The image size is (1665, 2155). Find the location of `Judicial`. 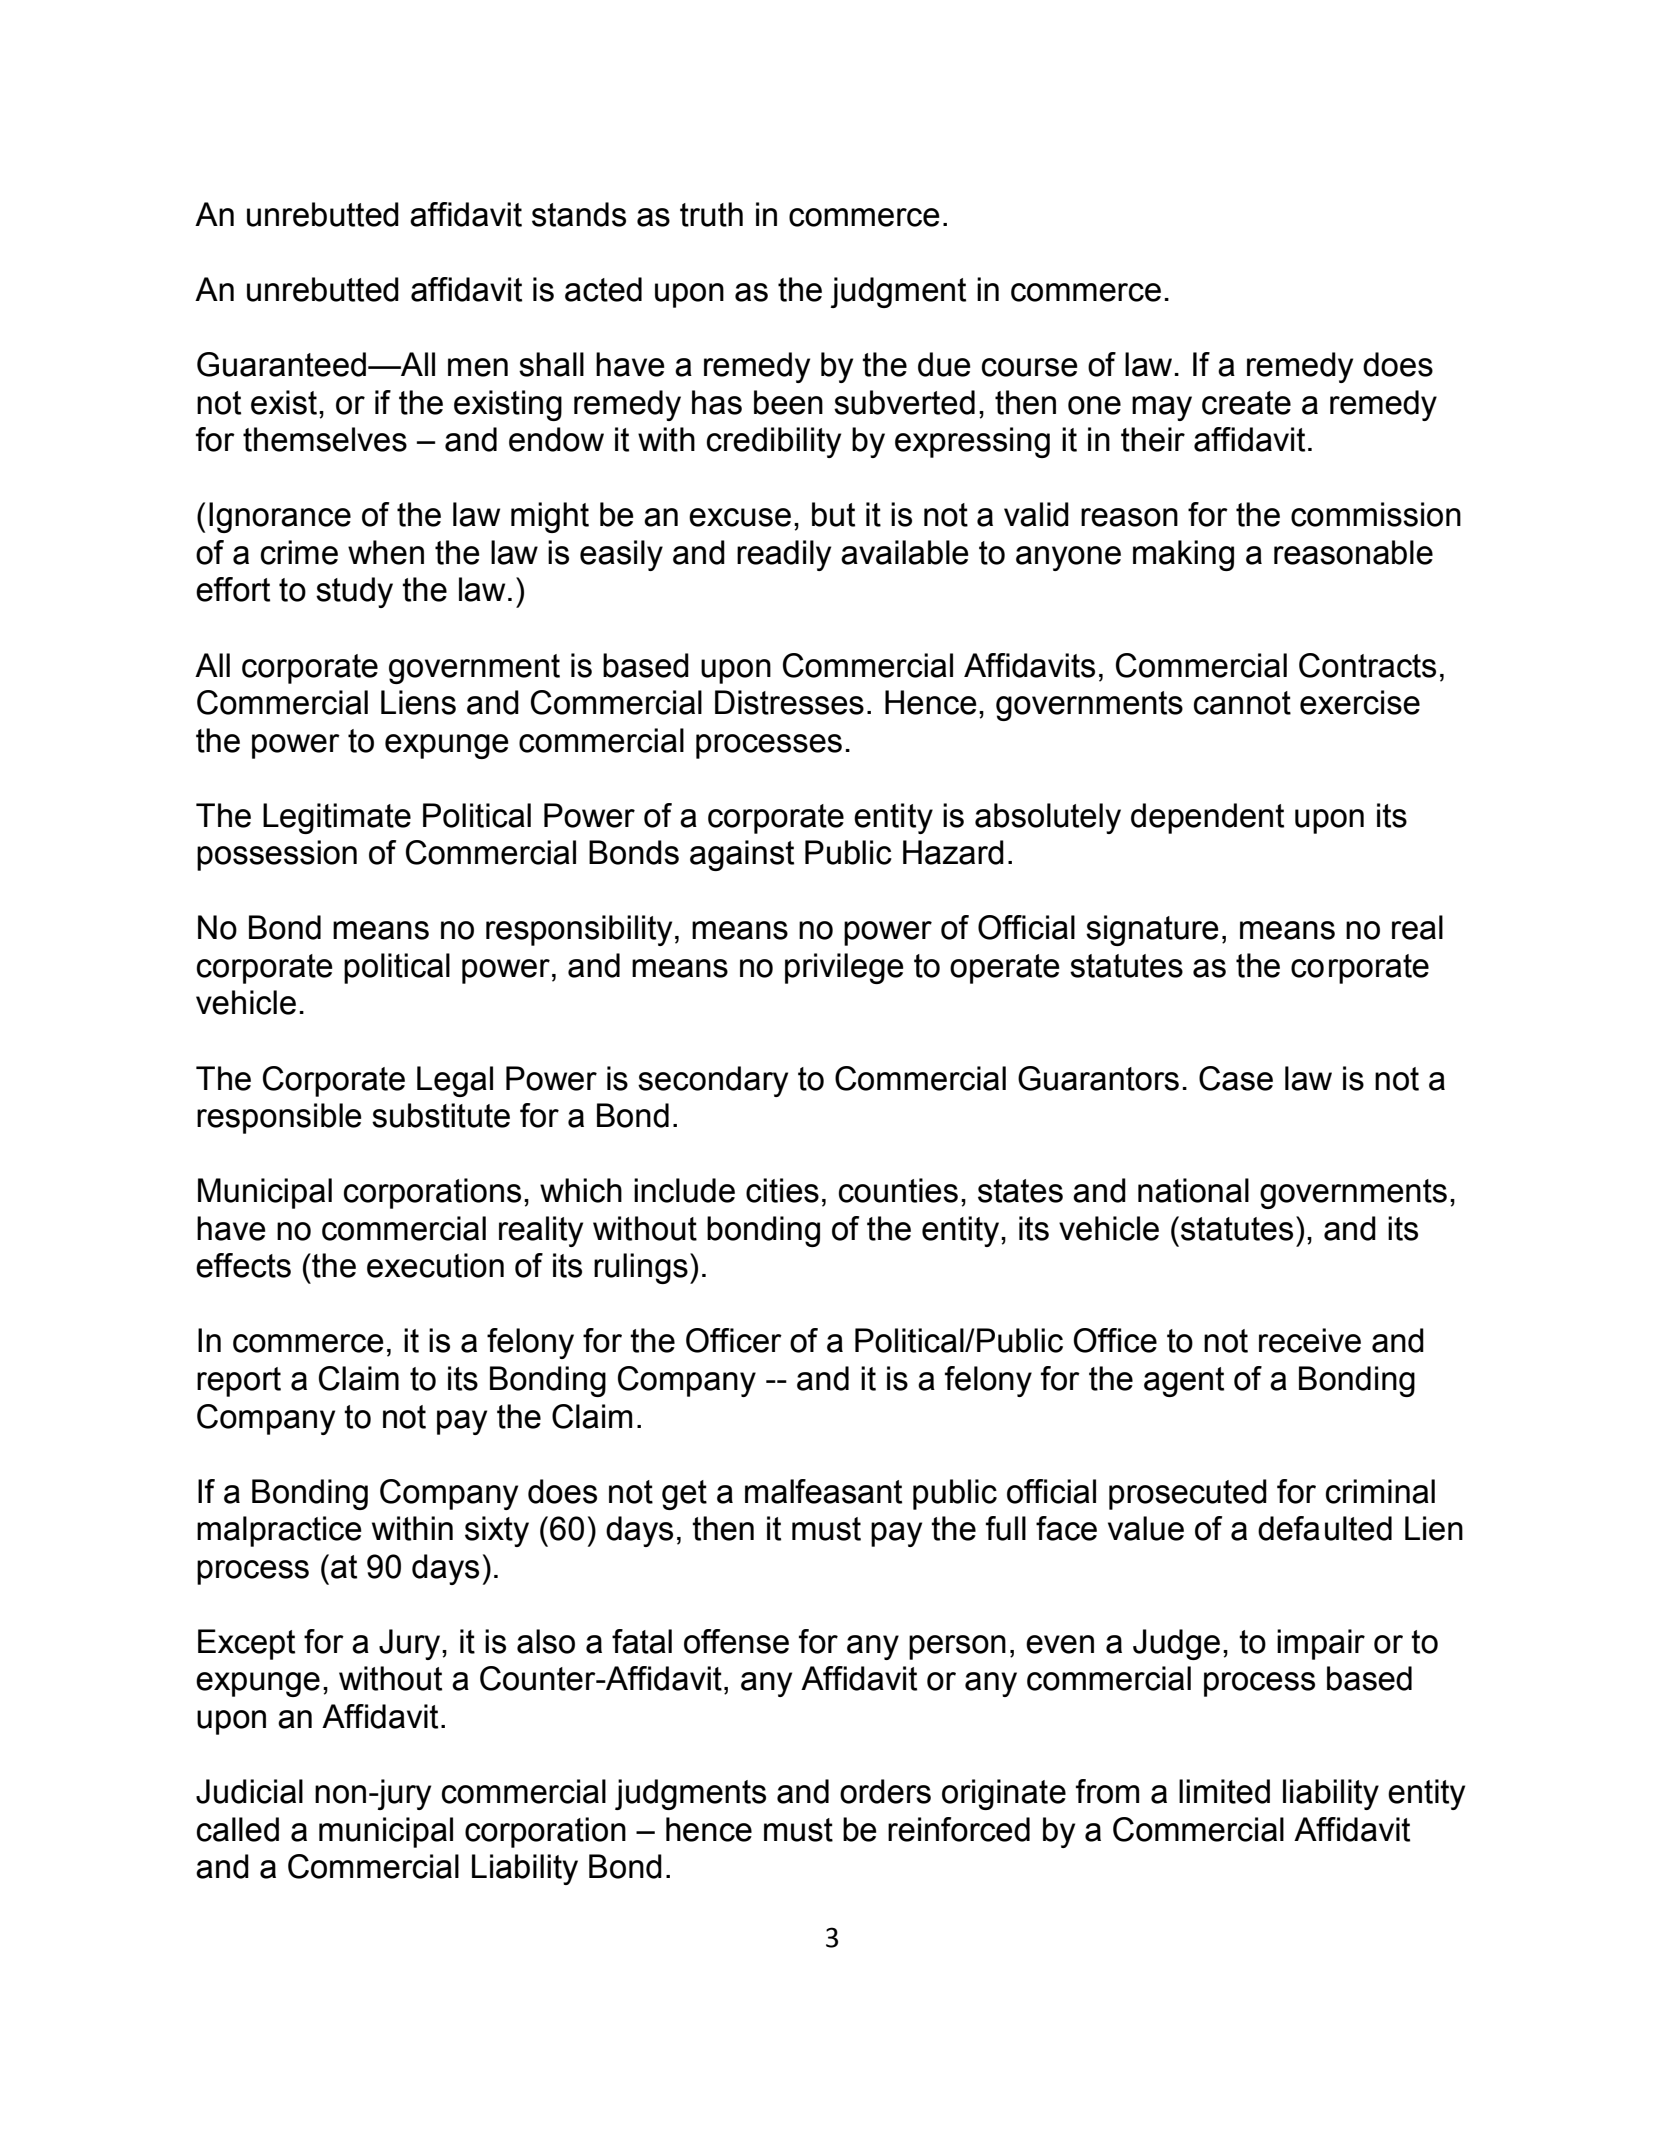

Judicial is located at coordinates (249, 1791).
